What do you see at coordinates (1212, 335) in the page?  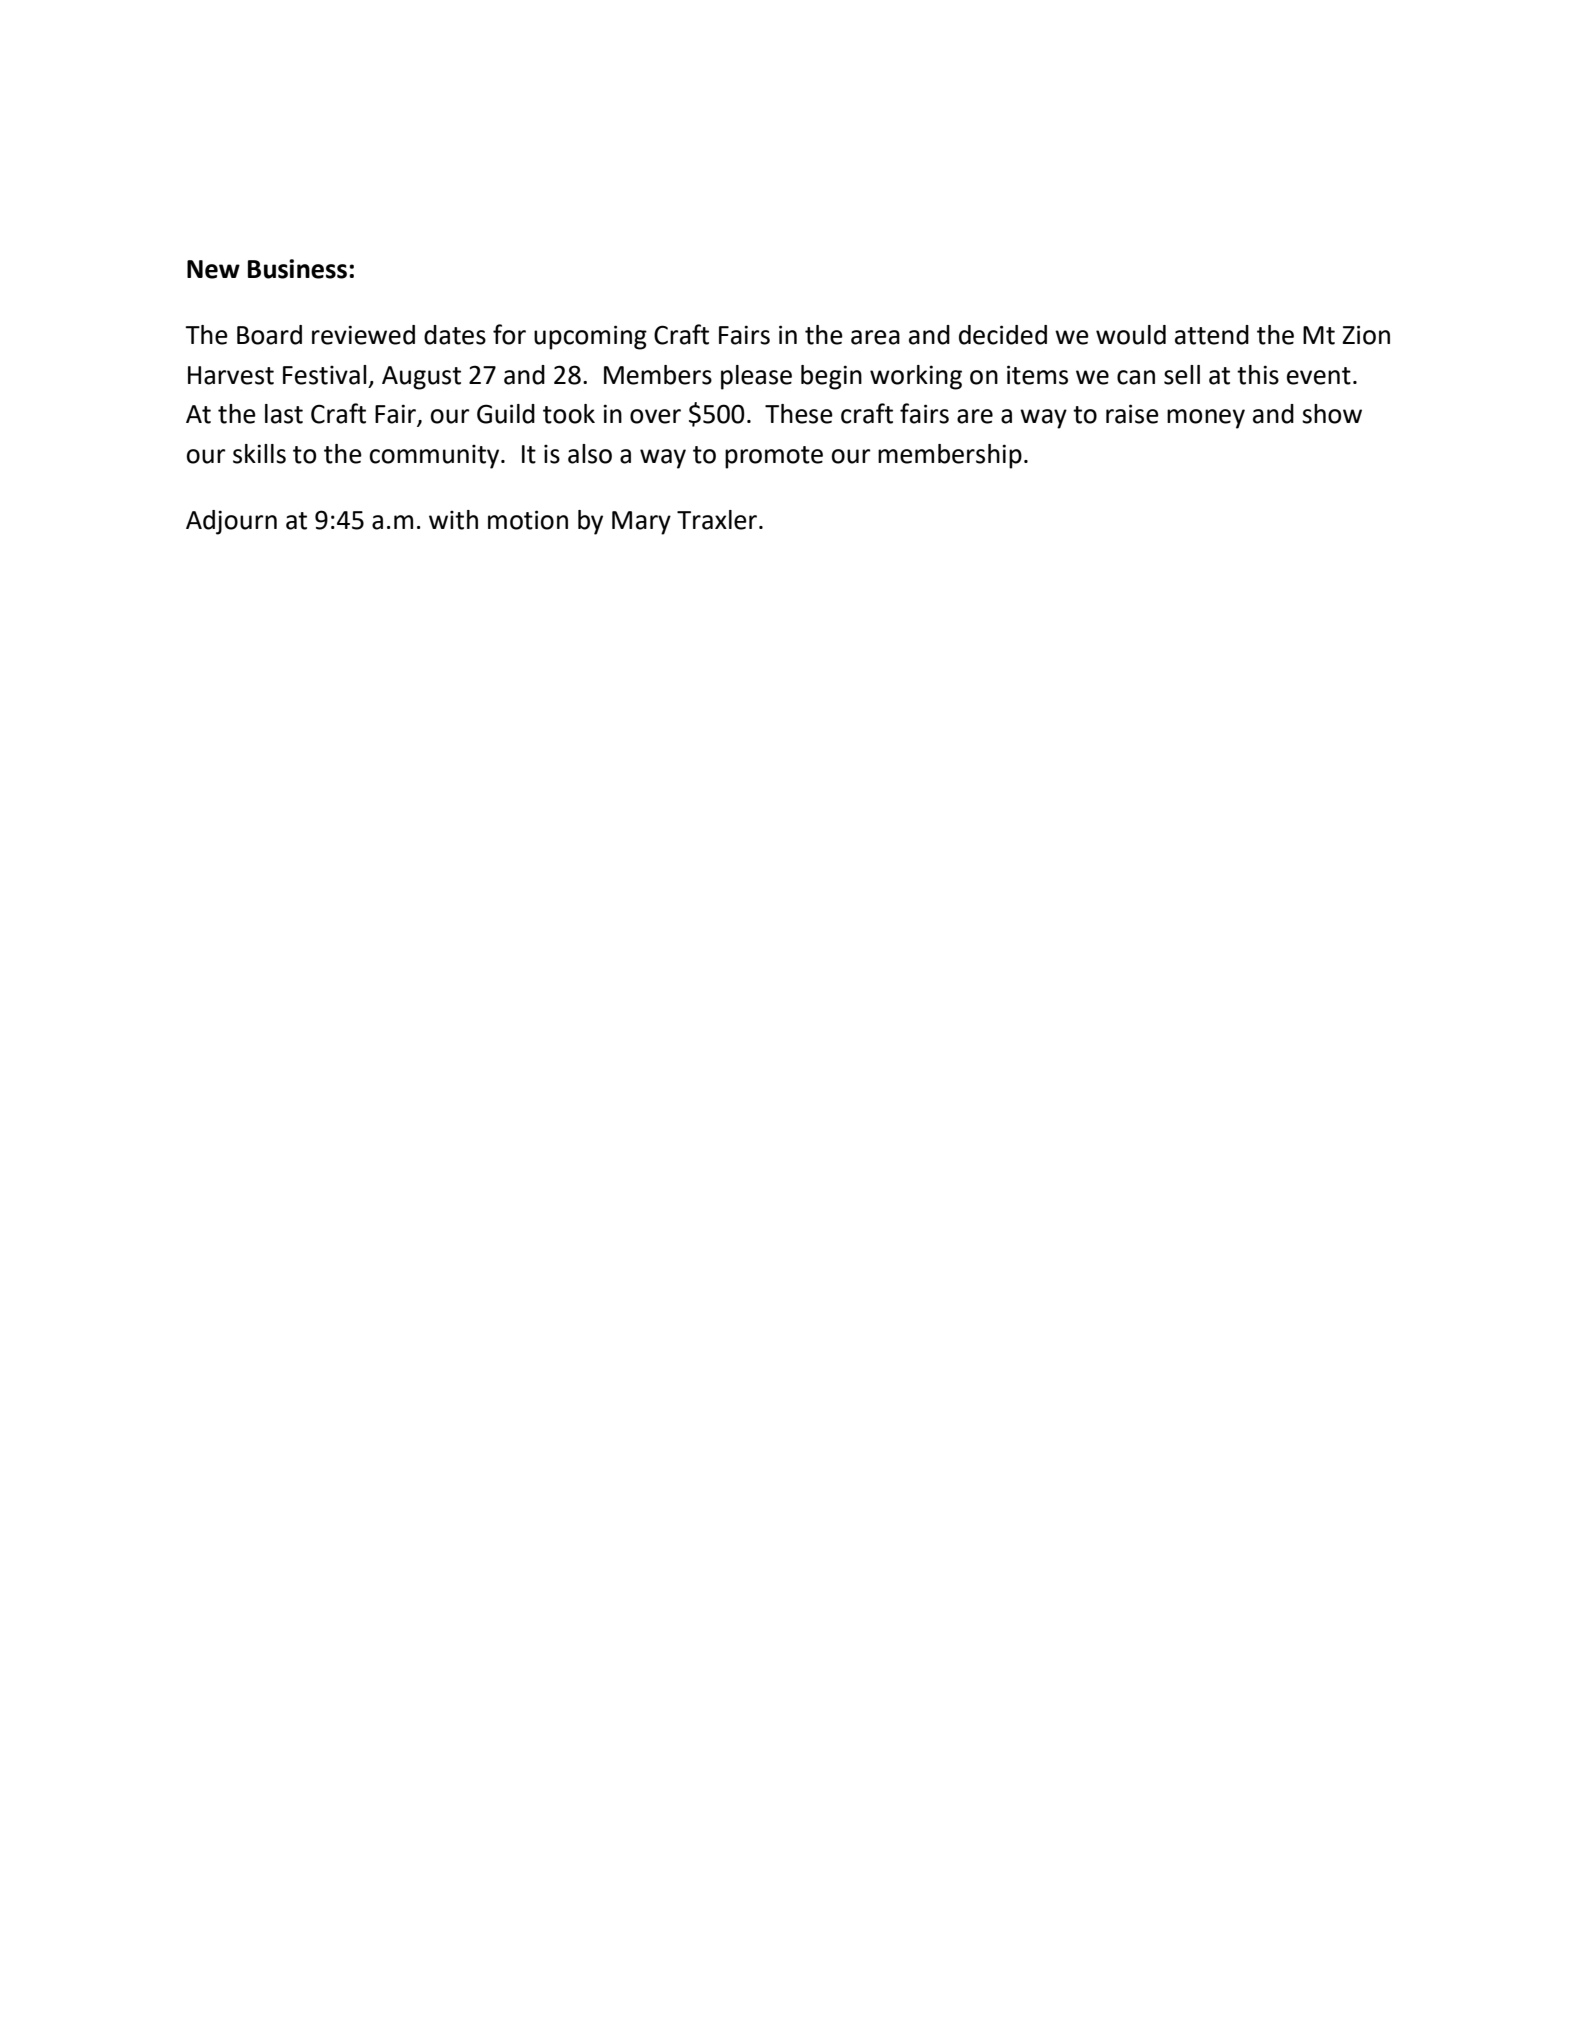 I see `attend` at bounding box center [1212, 335].
